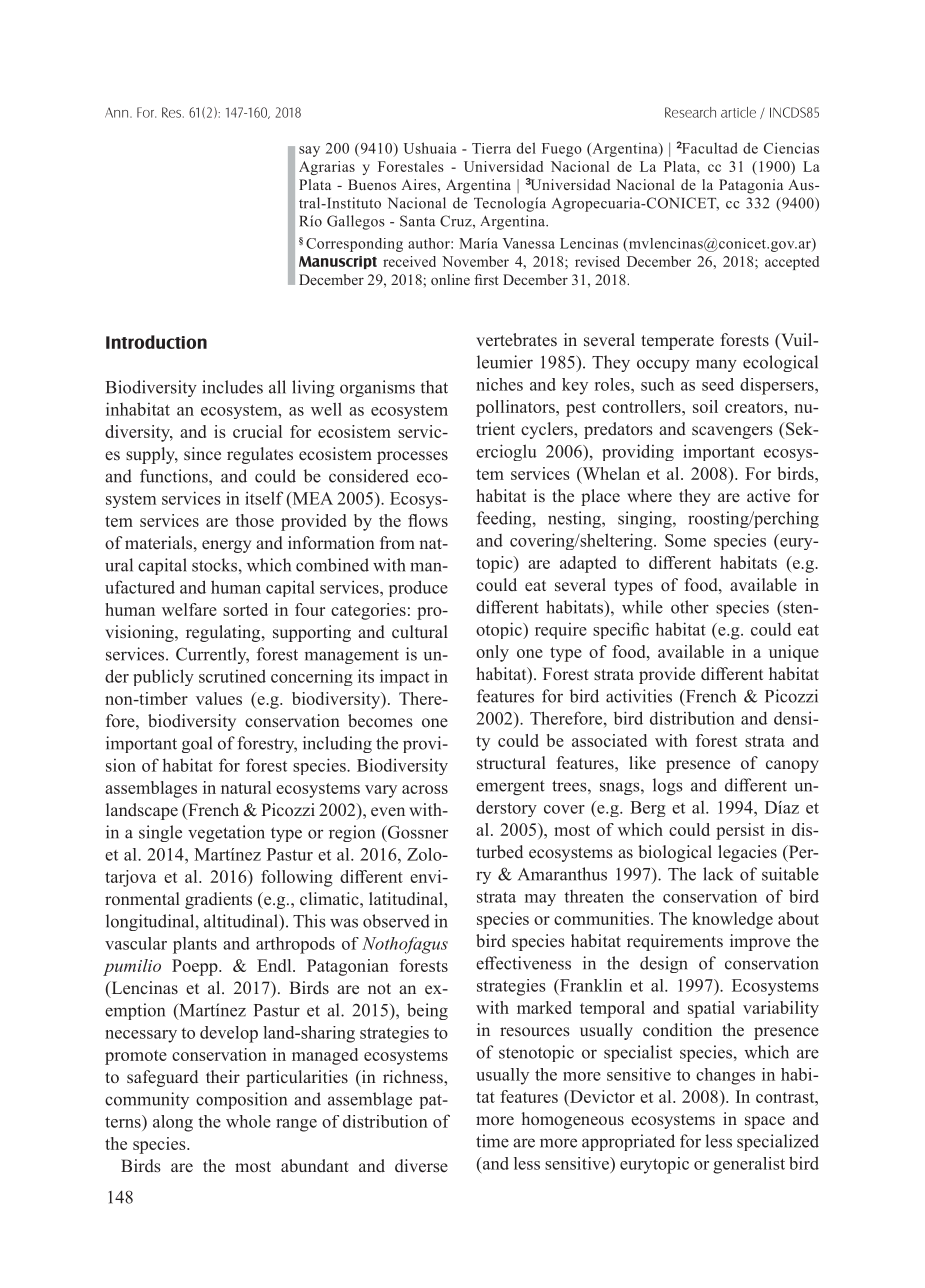  What do you see at coordinates (226, 833) in the screenshot?
I see `vegetation` at bounding box center [226, 833].
